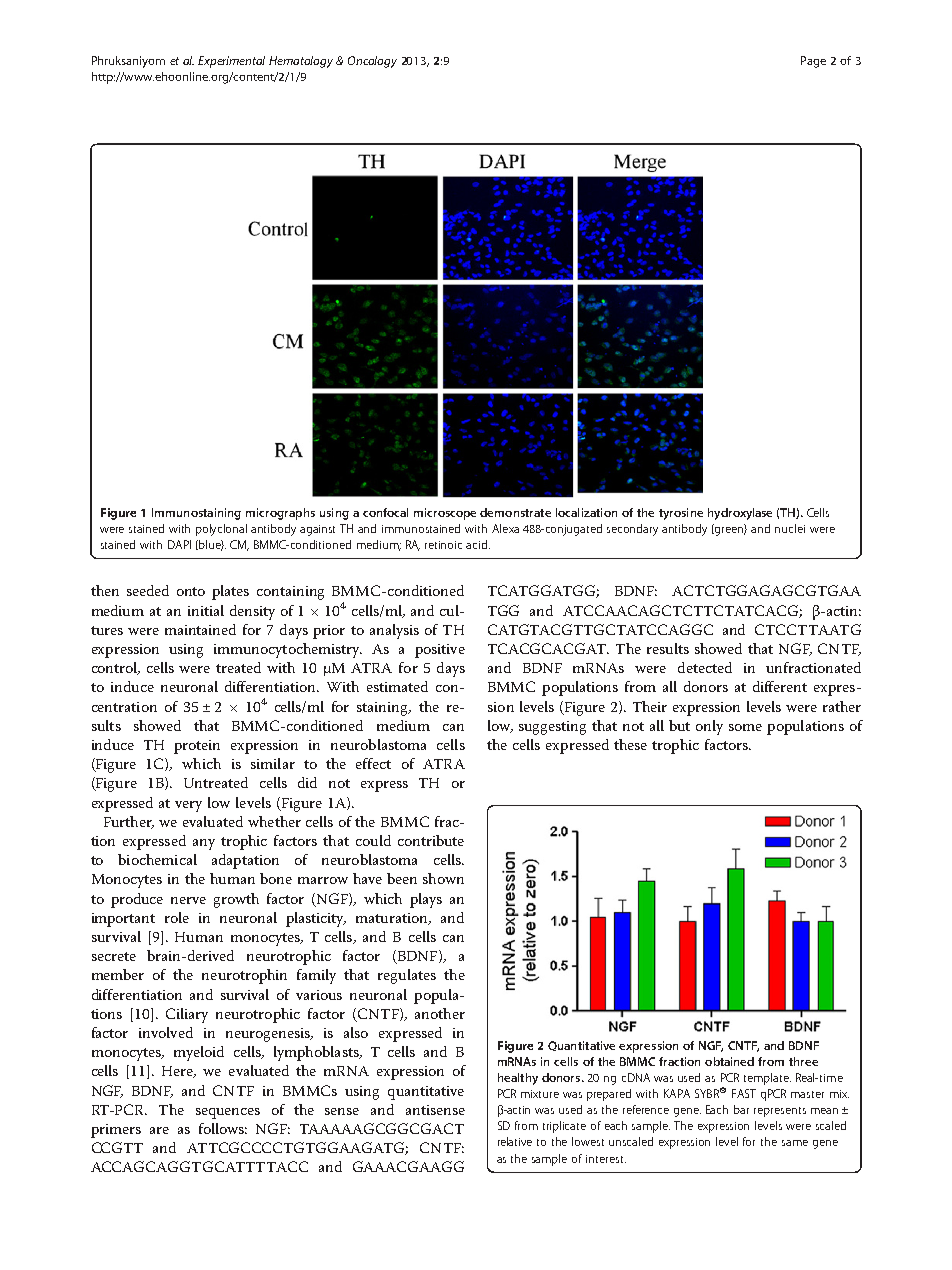  Describe the element at coordinates (372, 62) in the page. I see `Oncology` at that location.
